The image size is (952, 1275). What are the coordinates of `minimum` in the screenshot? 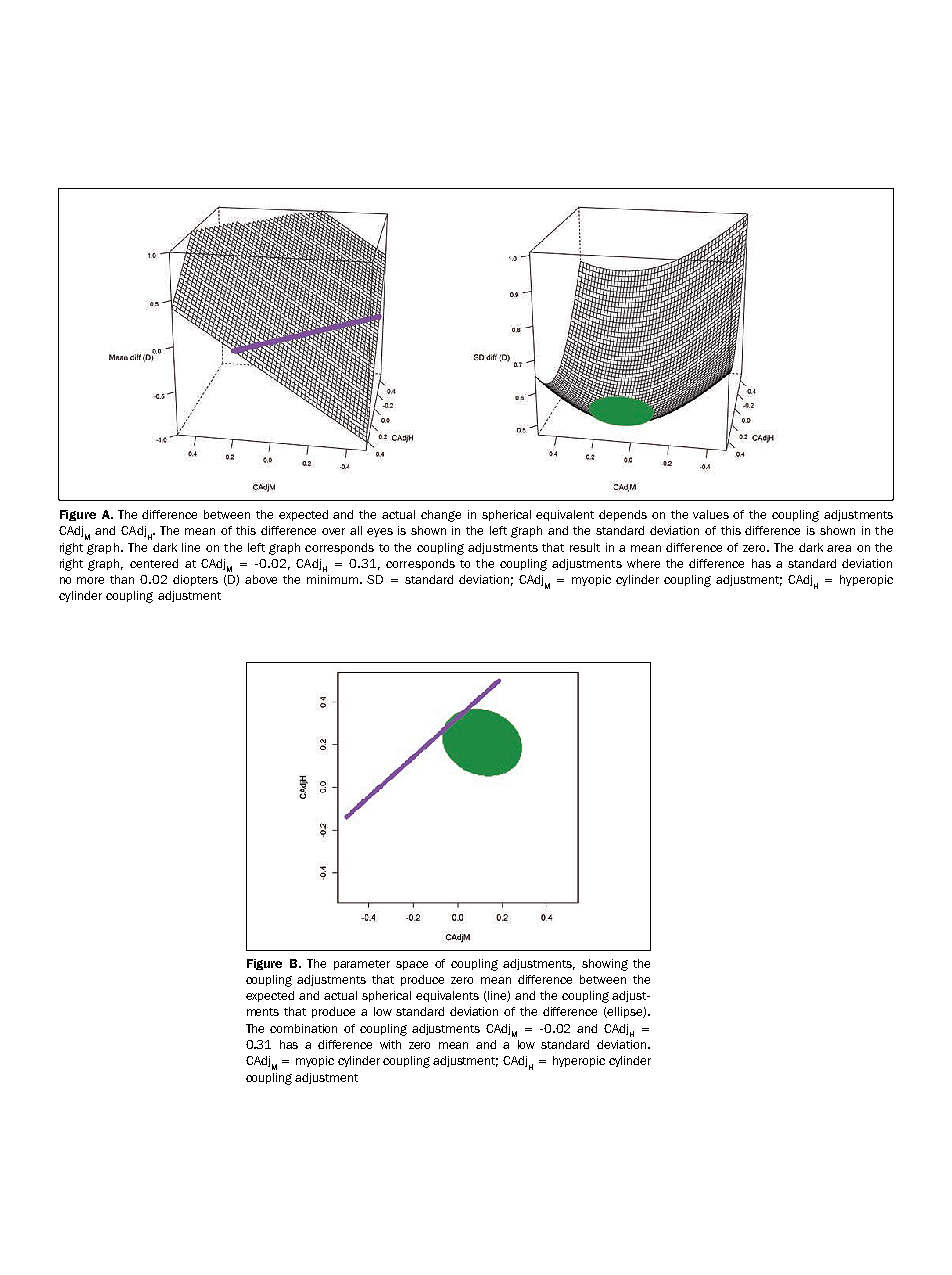 It's located at (334, 579).
